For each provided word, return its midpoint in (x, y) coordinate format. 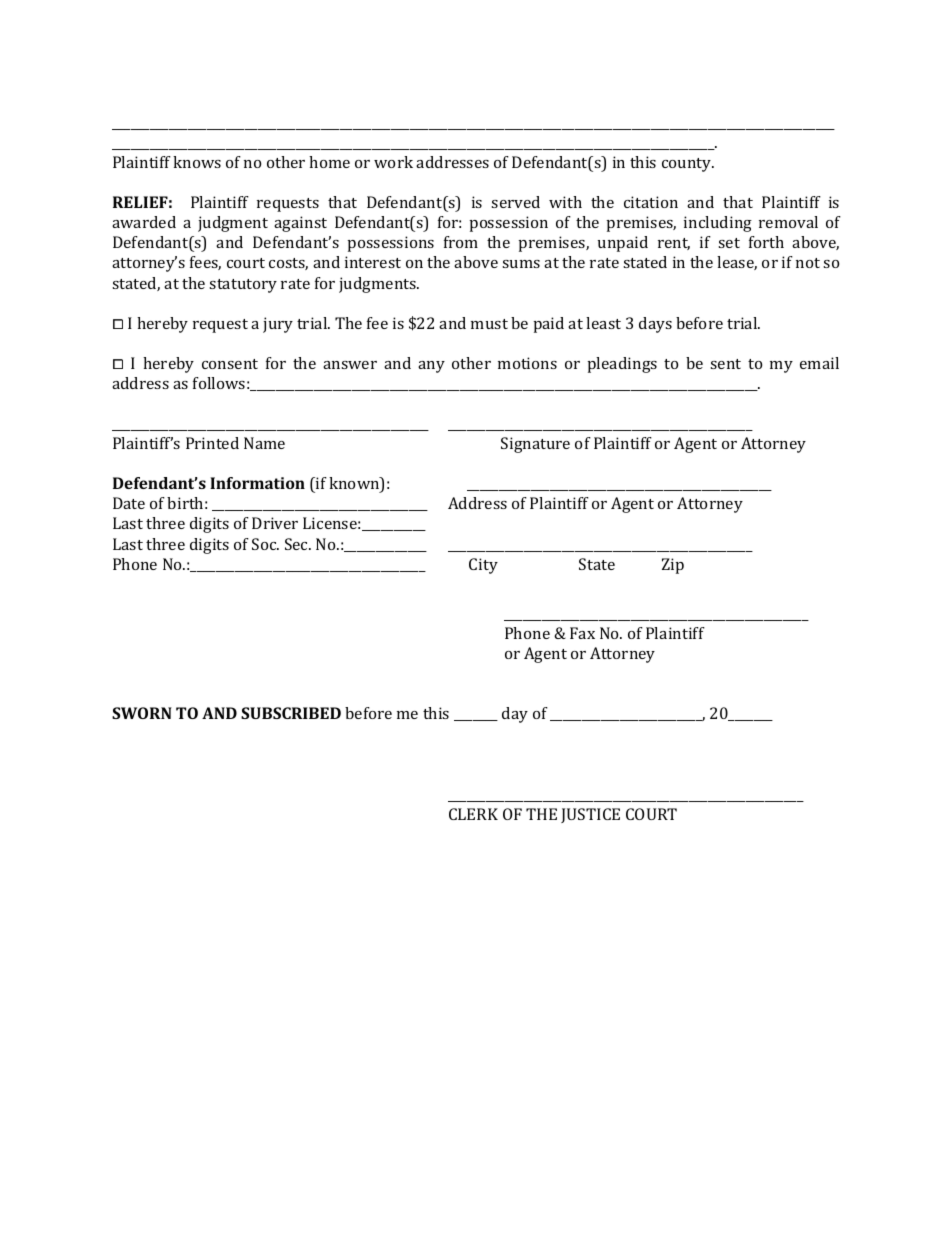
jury (278, 325)
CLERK (473, 814)
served (515, 202)
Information (257, 483)
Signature (535, 445)
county (688, 165)
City (483, 566)
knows (197, 162)
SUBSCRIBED (291, 713)
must (489, 324)
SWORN (142, 713)
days (655, 325)
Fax (582, 633)
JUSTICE (590, 815)
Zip (673, 566)
